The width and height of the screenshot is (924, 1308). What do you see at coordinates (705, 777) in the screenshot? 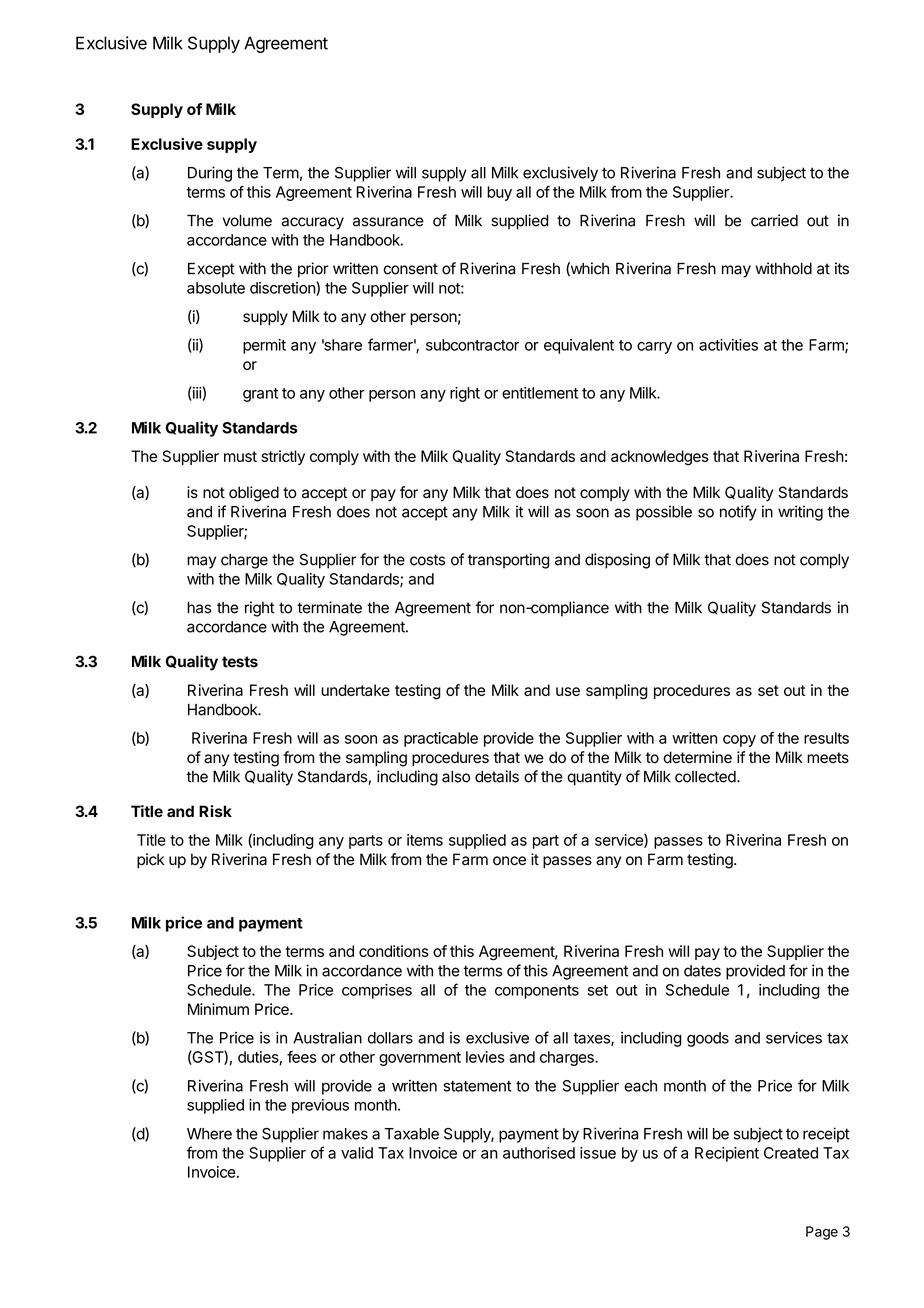
I see `collected` at bounding box center [705, 777].
